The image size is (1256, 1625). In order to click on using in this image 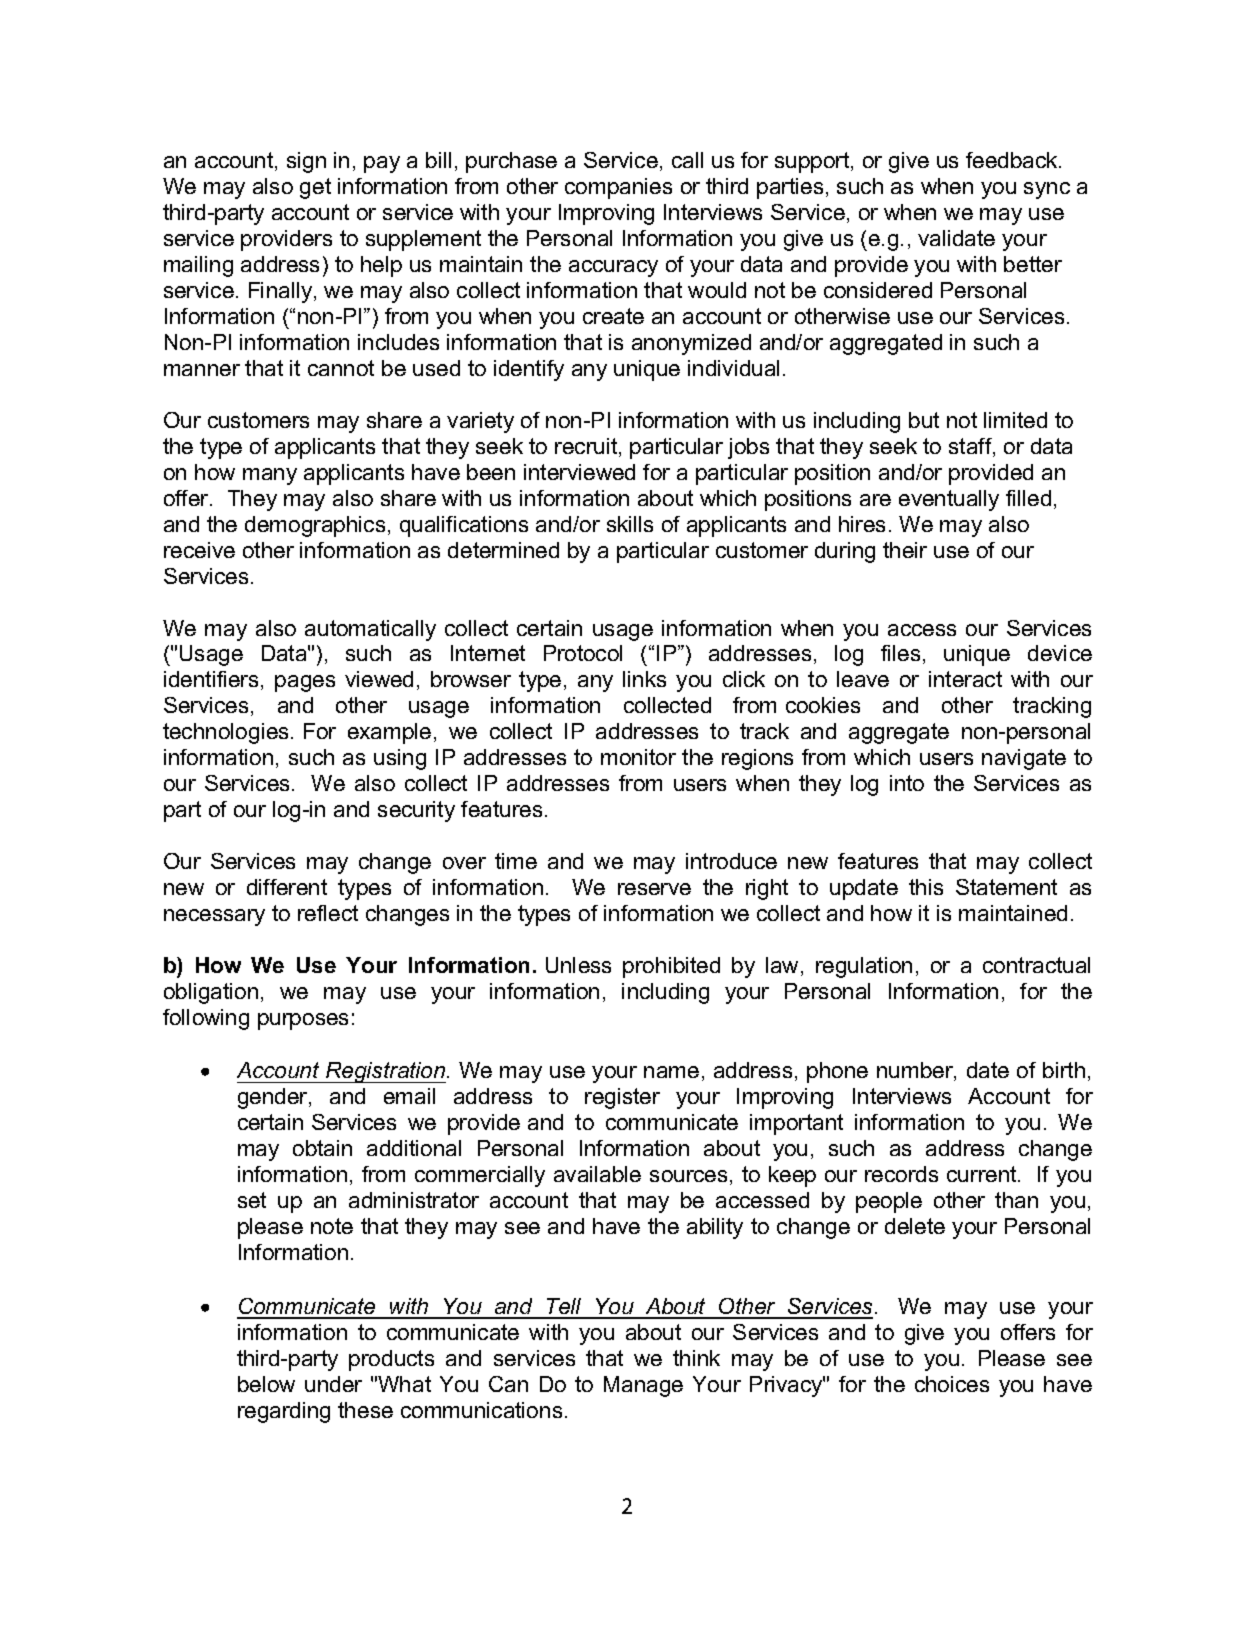, I will do `click(400, 759)`.
